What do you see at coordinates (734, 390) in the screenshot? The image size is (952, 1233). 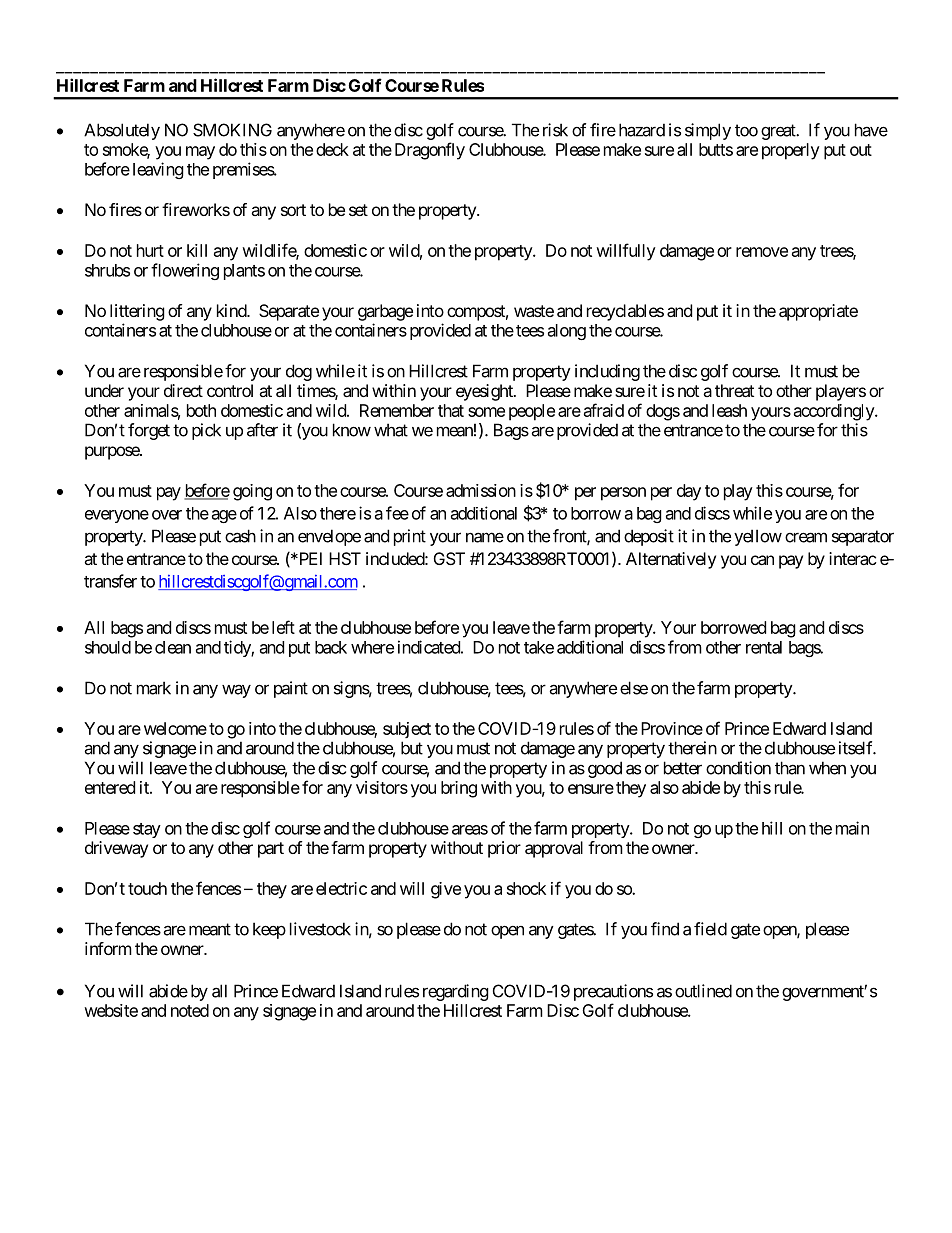 I see `threat` at bounding box center [734, 390].
